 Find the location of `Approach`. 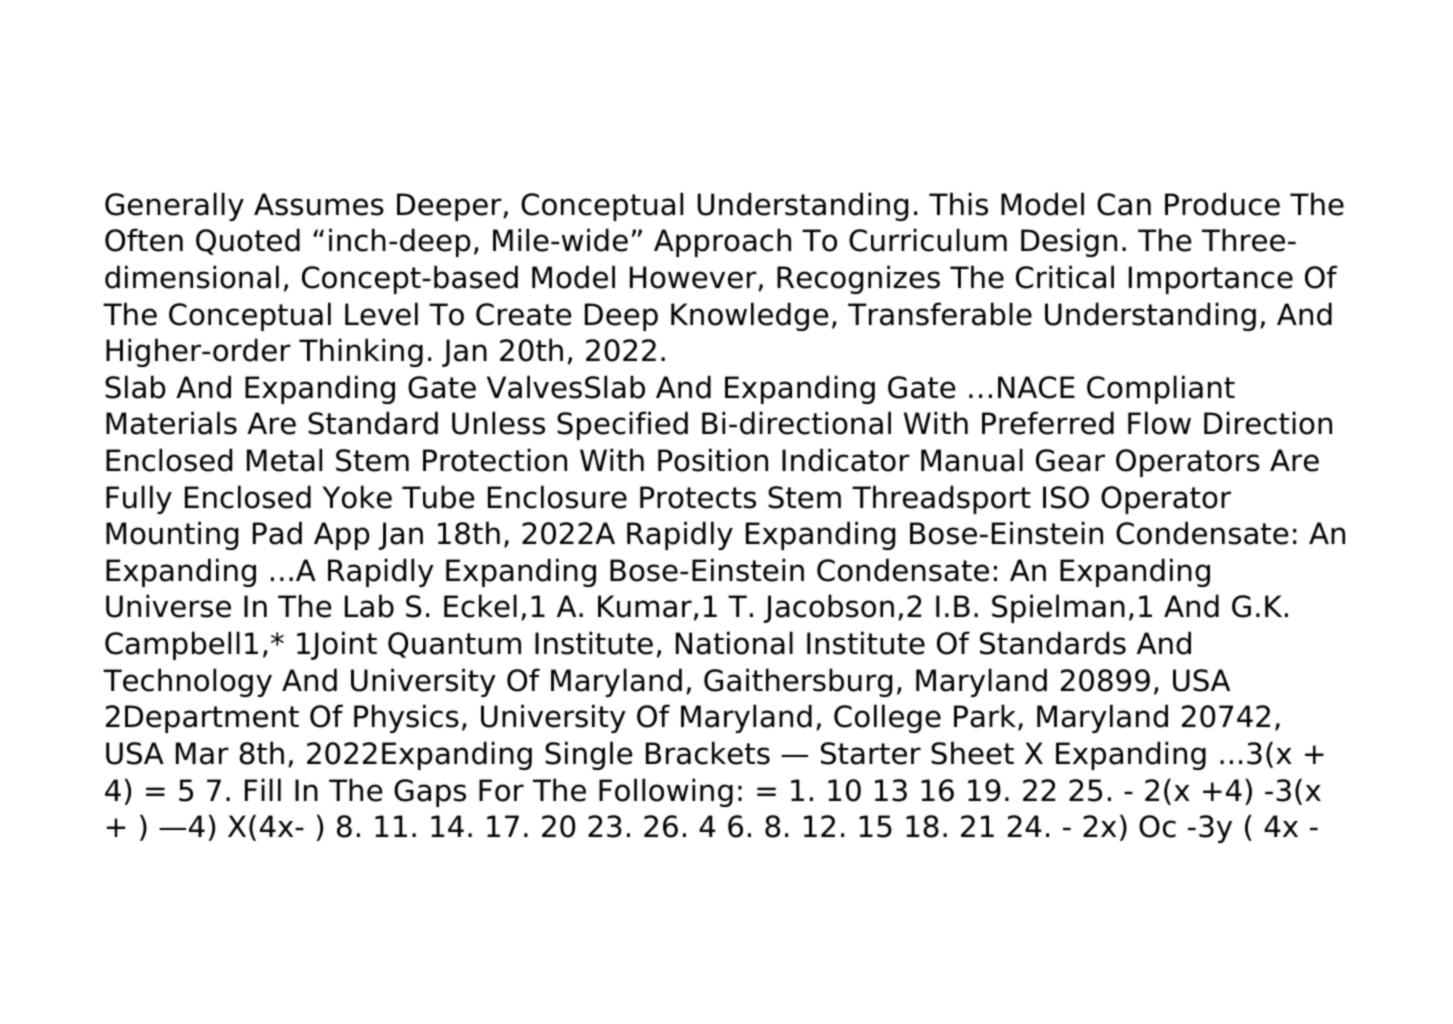

Approach is located at coordinates (722, 242).
